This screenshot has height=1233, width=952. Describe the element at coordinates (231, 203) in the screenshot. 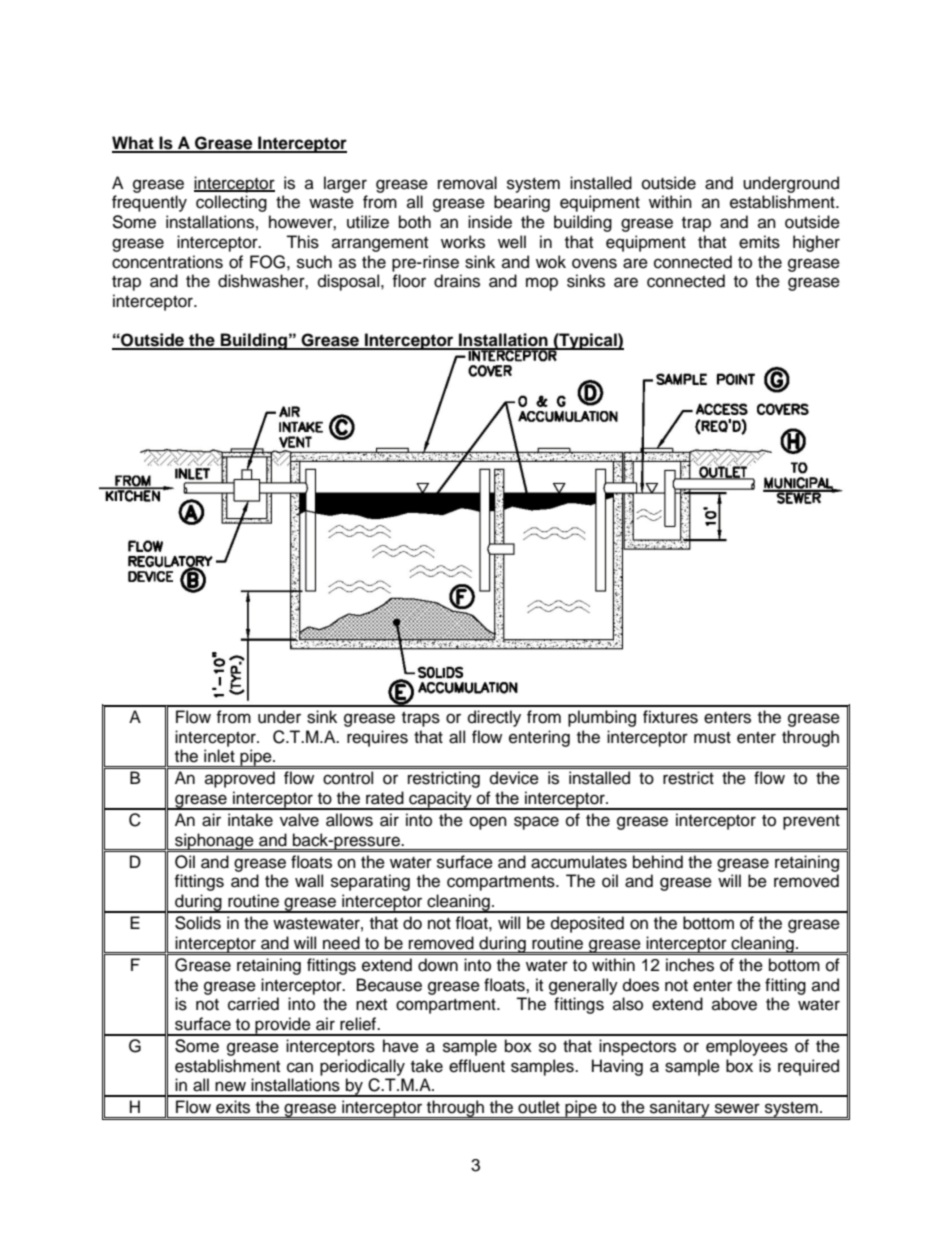

I see `collecting` at that location.
